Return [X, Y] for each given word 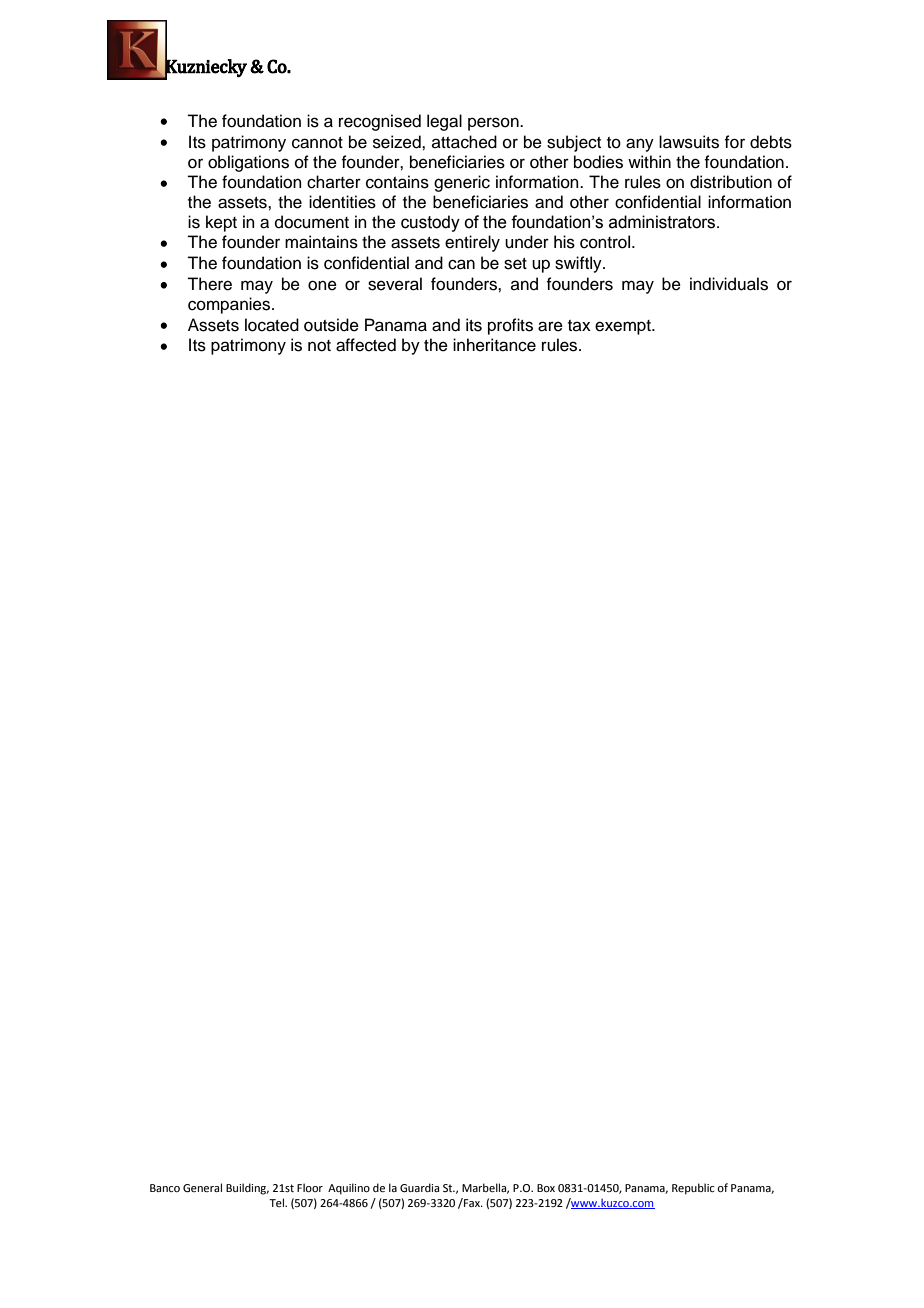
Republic [693, 1189]
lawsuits [689, 142]
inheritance [494, 345]
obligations [248, 163]
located [272, 325]
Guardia [419, 1187]
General [202, 1187]
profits [510, 326]
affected [366, 345]
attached [464, 142]
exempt [624, 327]
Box [546, 1188]
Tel [277, 1202]
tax [579, 325]
